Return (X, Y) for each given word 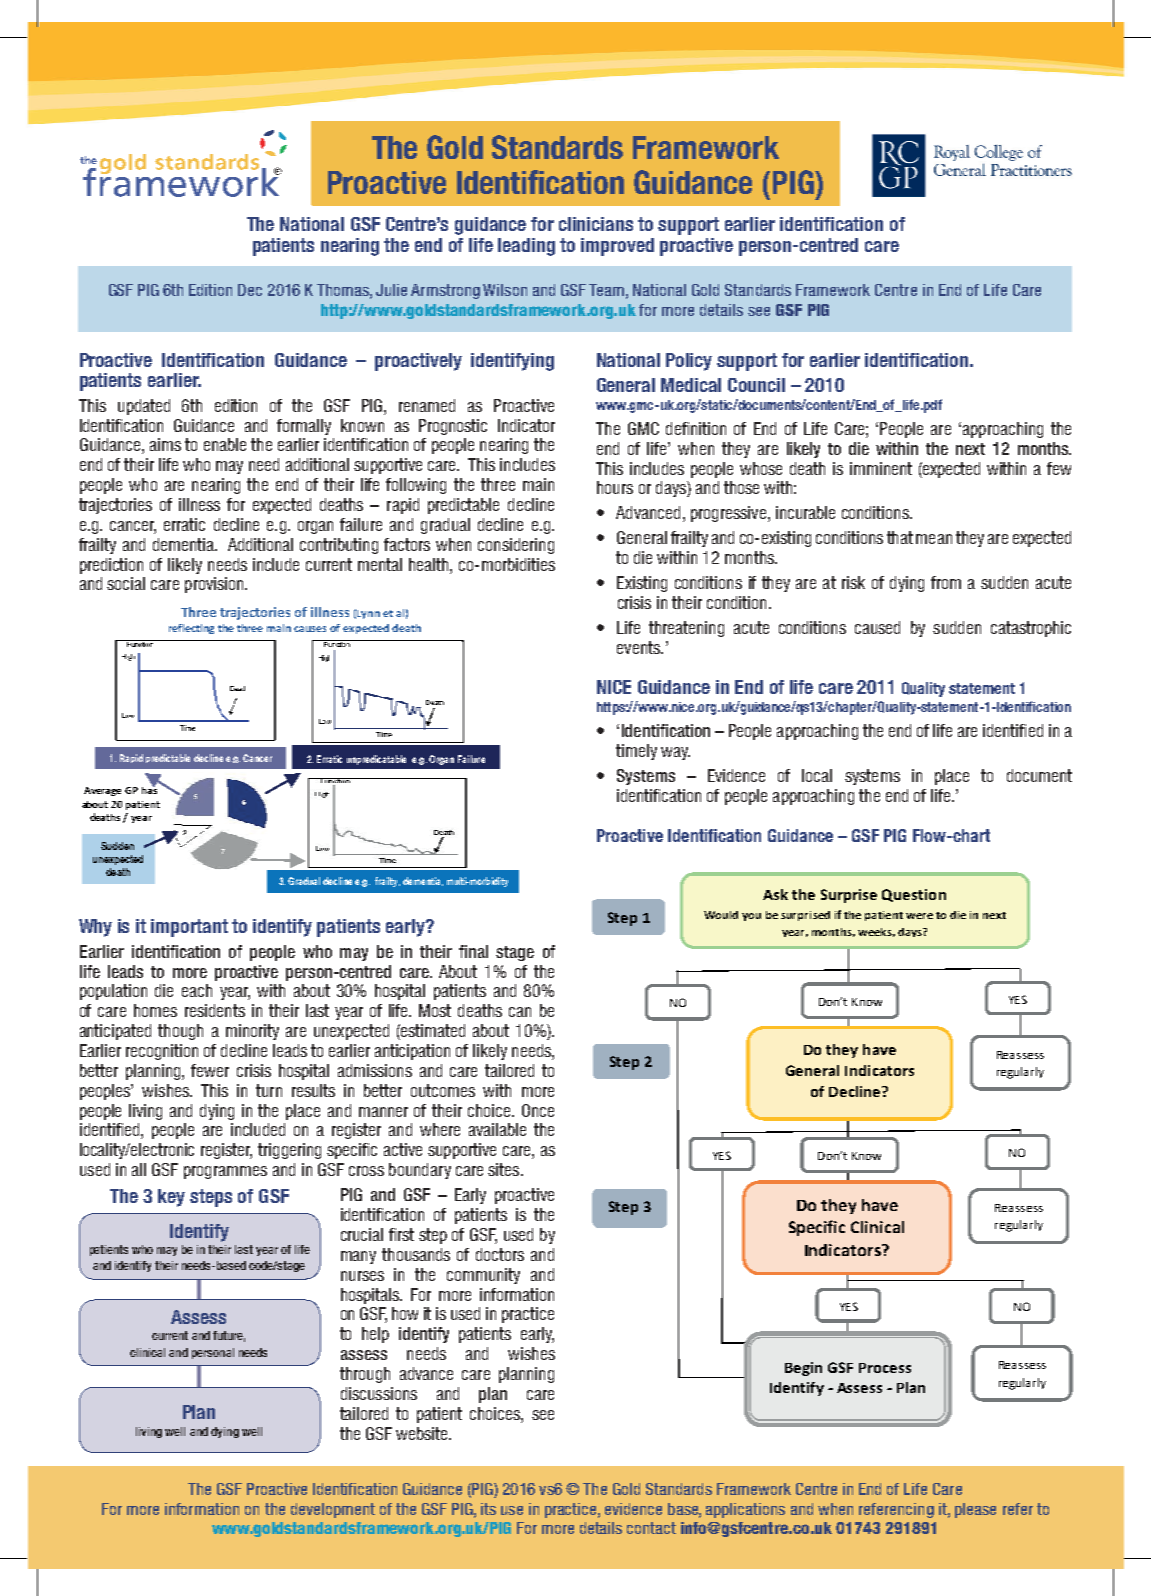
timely (636, 752)
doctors (500, 1254)
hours (615, 487)
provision (215, 585)
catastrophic (1031, 629)
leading (526, 247)
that (900, 537)
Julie (391, 290)
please (975, 1510)
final (473, 951)
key (171, 1198)
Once (538, 1110)
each (197, 990)
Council (756, 385)
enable (225, 444)
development (333, 1510)
